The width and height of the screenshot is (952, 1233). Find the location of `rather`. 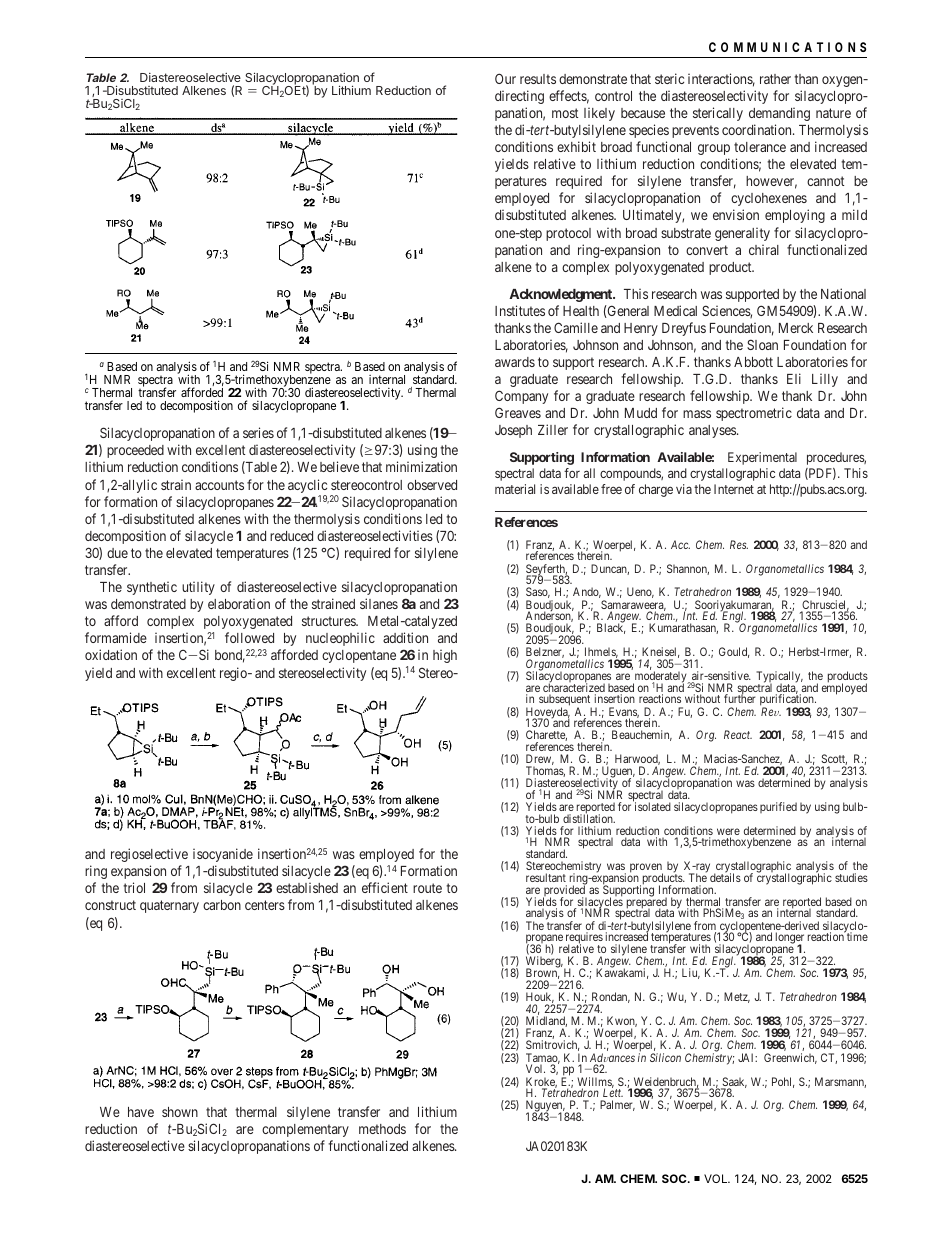

rather is located at coordinates (775, 79).
